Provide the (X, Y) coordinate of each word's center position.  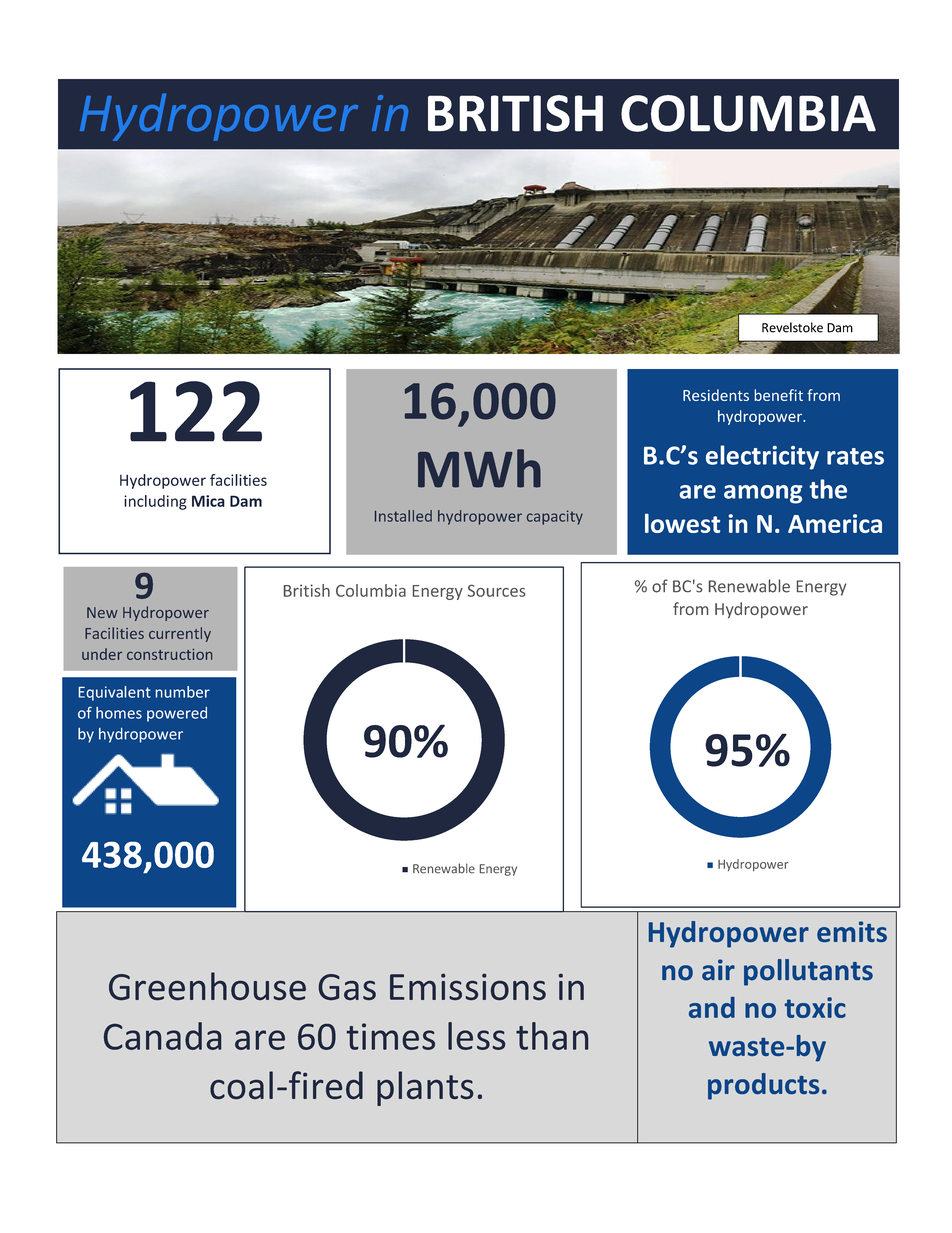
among (763, 494)
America (835, 523)
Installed (403, 516)
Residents (716, 395)
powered (177, 714)
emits (852, 931)
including (155, 502)
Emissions (468, 986)
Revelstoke (792, 327)
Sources (496, 591)
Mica (208, 501)
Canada (162, 1036)
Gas (347, 987)
